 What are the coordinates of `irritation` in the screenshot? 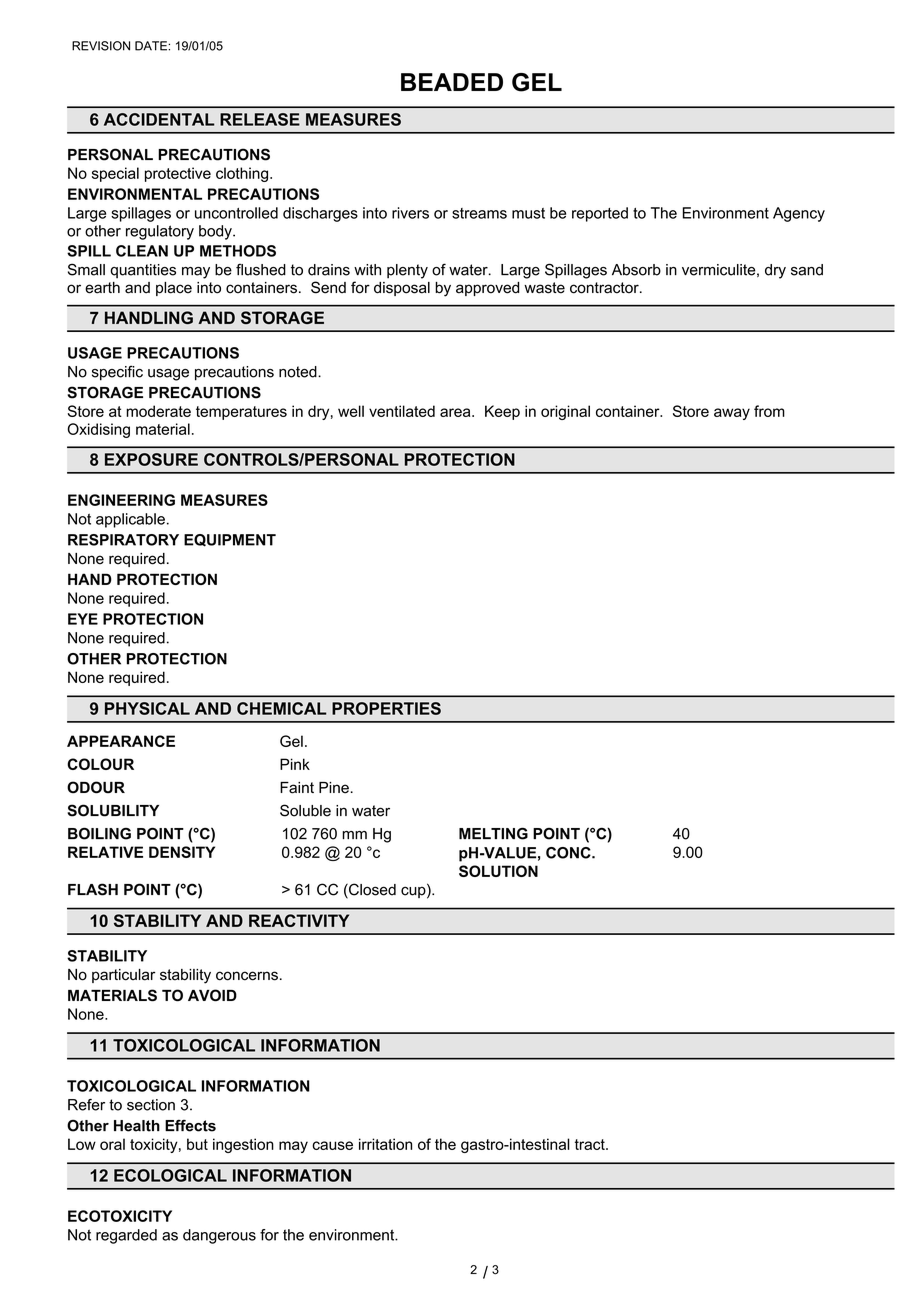 It's located at (385, 1144).
